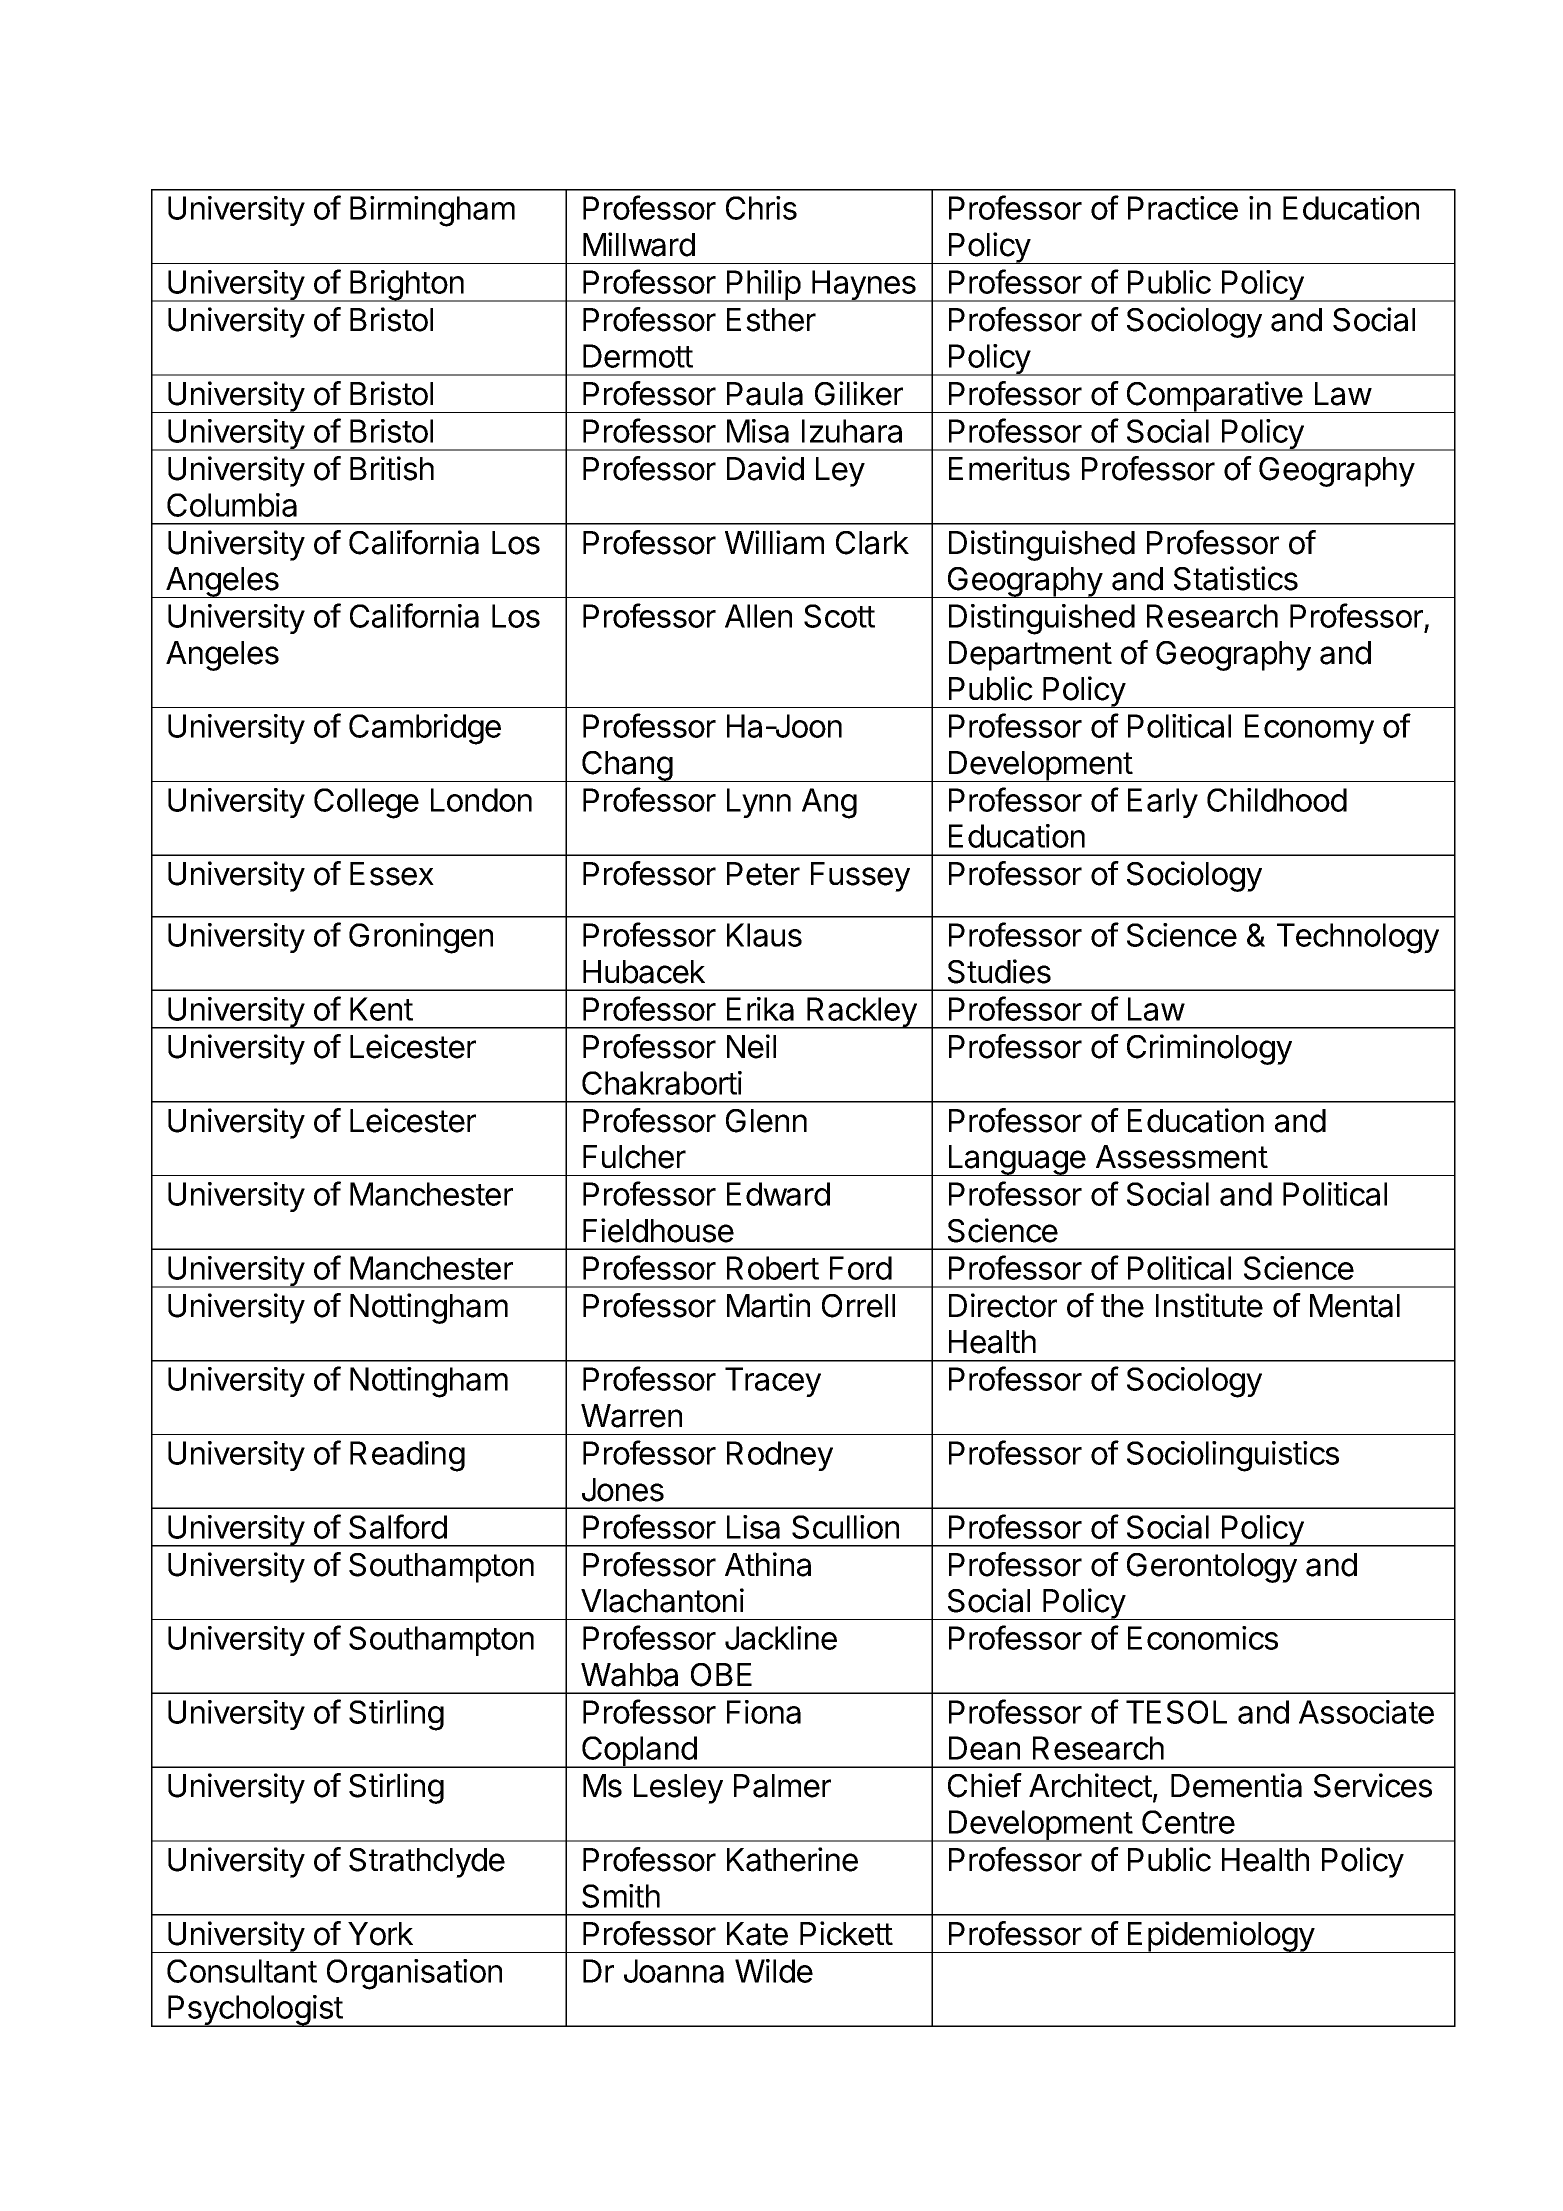 The image size is (1563, 2211). Describe the element at coordinates (773, 1382) in the screenshot. I see `Tracey` at that location.
